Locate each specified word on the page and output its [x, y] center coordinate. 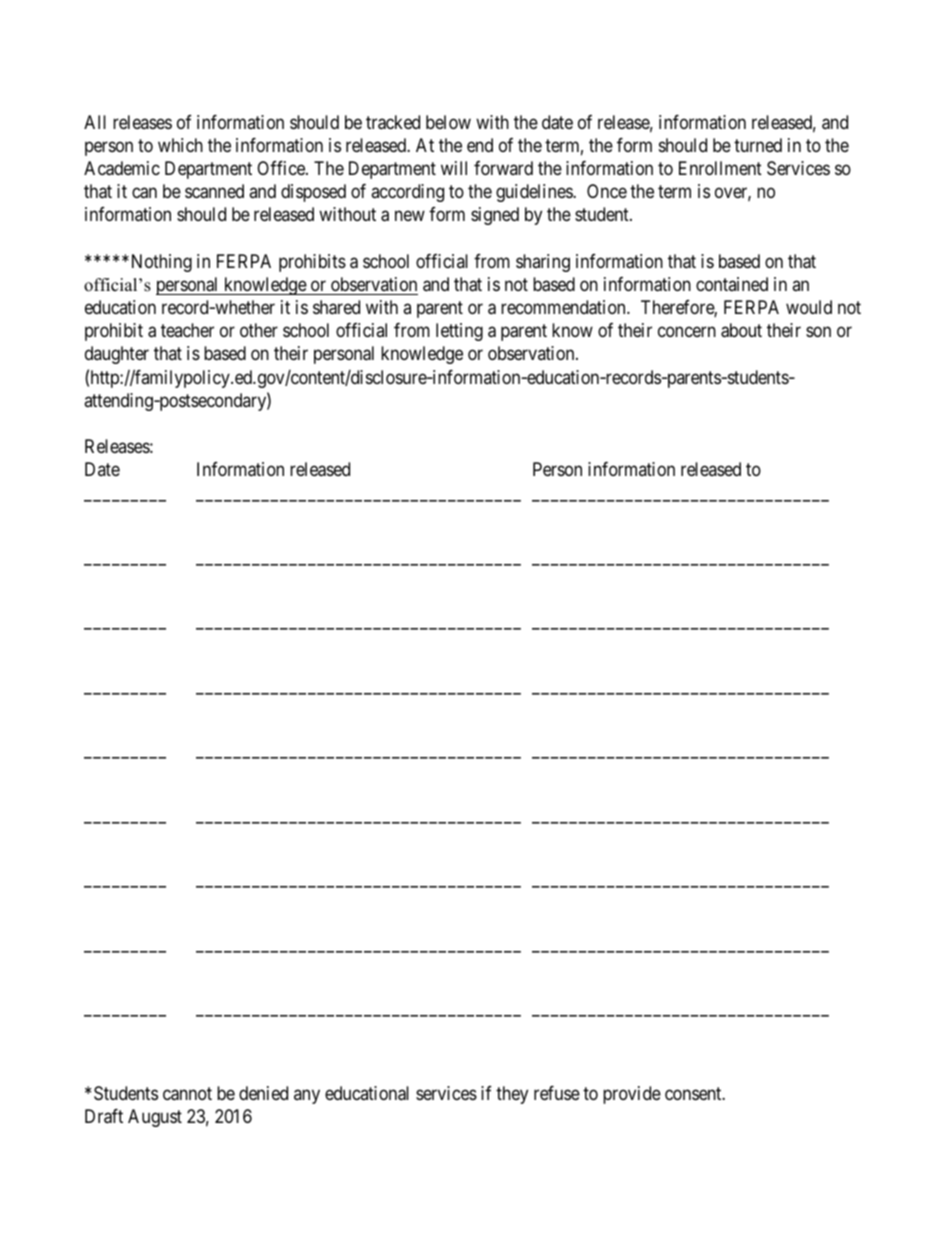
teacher [187, 330]
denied [263, 1093]
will [454, 168]
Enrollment [720, 168]
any [307, 1096]
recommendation [564, 307]
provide [632, 1095]
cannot [187, 1094]
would [809, 307]
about [741, 330]
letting [459, 332]
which [180, 145]
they [512, 1095]
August [155, 1118]
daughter [117, 355]
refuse [557, 1093]
